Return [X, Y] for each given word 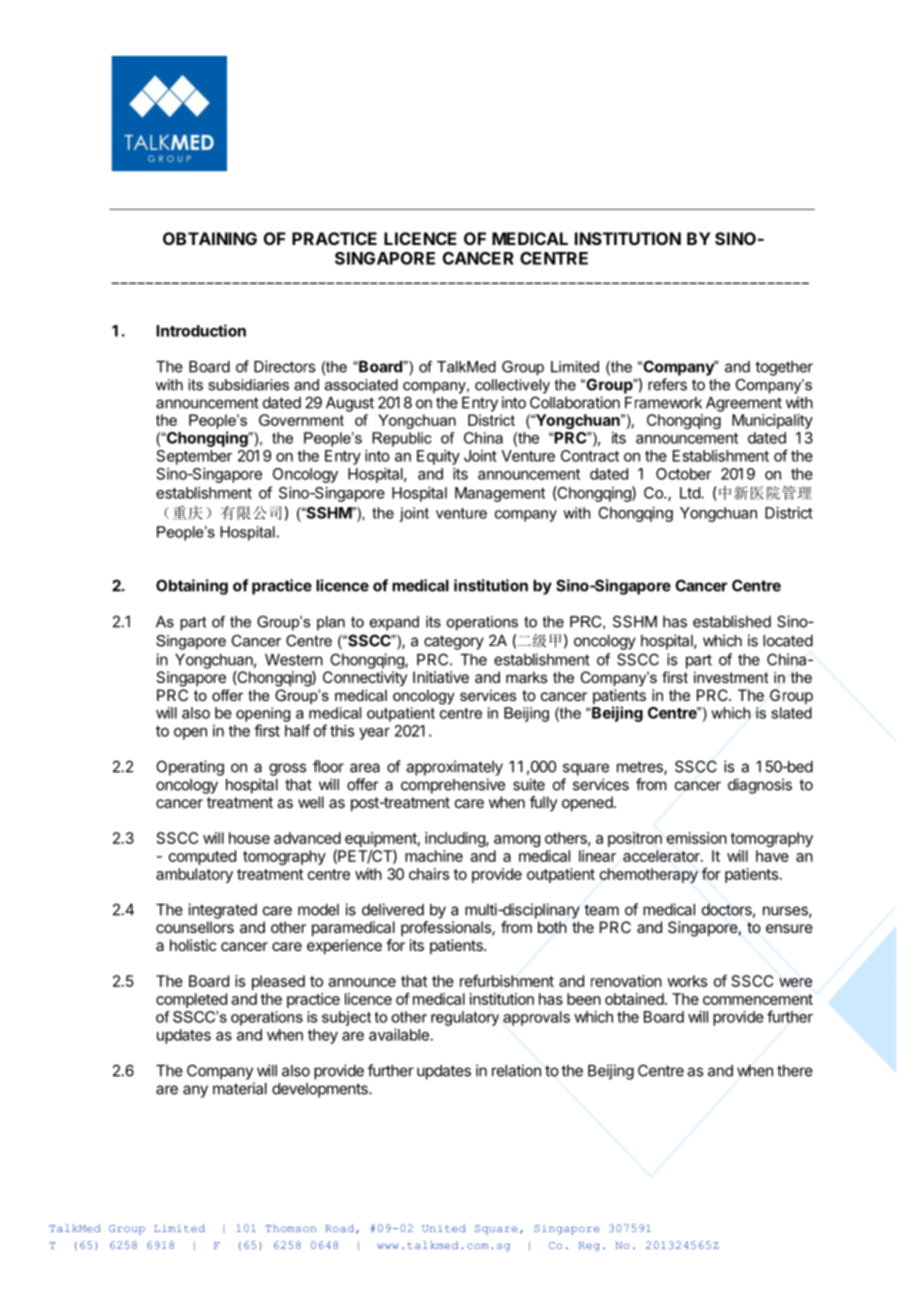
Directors [284, 366]
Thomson [291, 1228]
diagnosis [760, 786]
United [444, 1228]
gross [287, 769]
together [784, 368]
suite [529, 784]
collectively [512, 386]
